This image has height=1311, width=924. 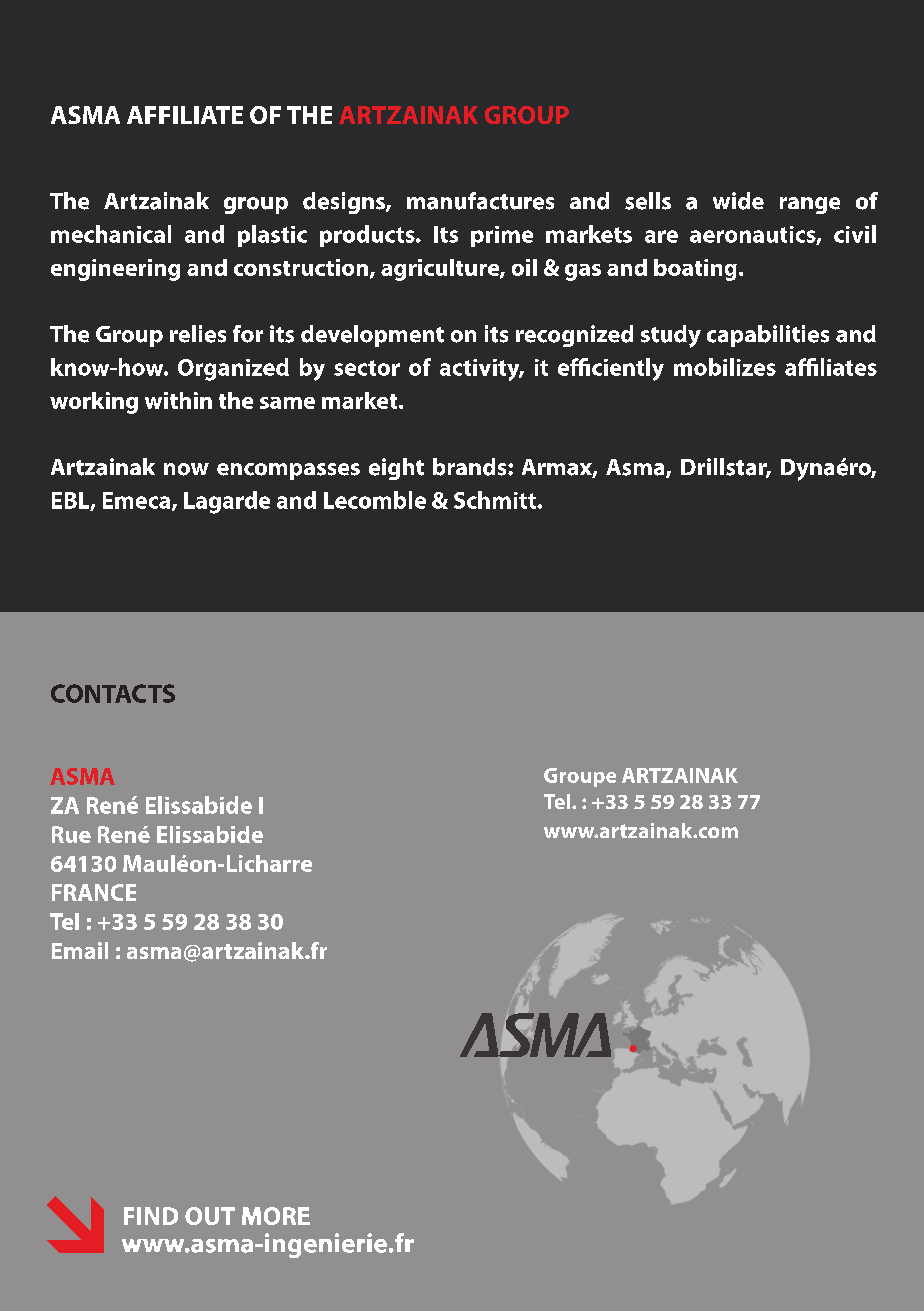 I want to click on Rue, so click(x=71, y=834).
